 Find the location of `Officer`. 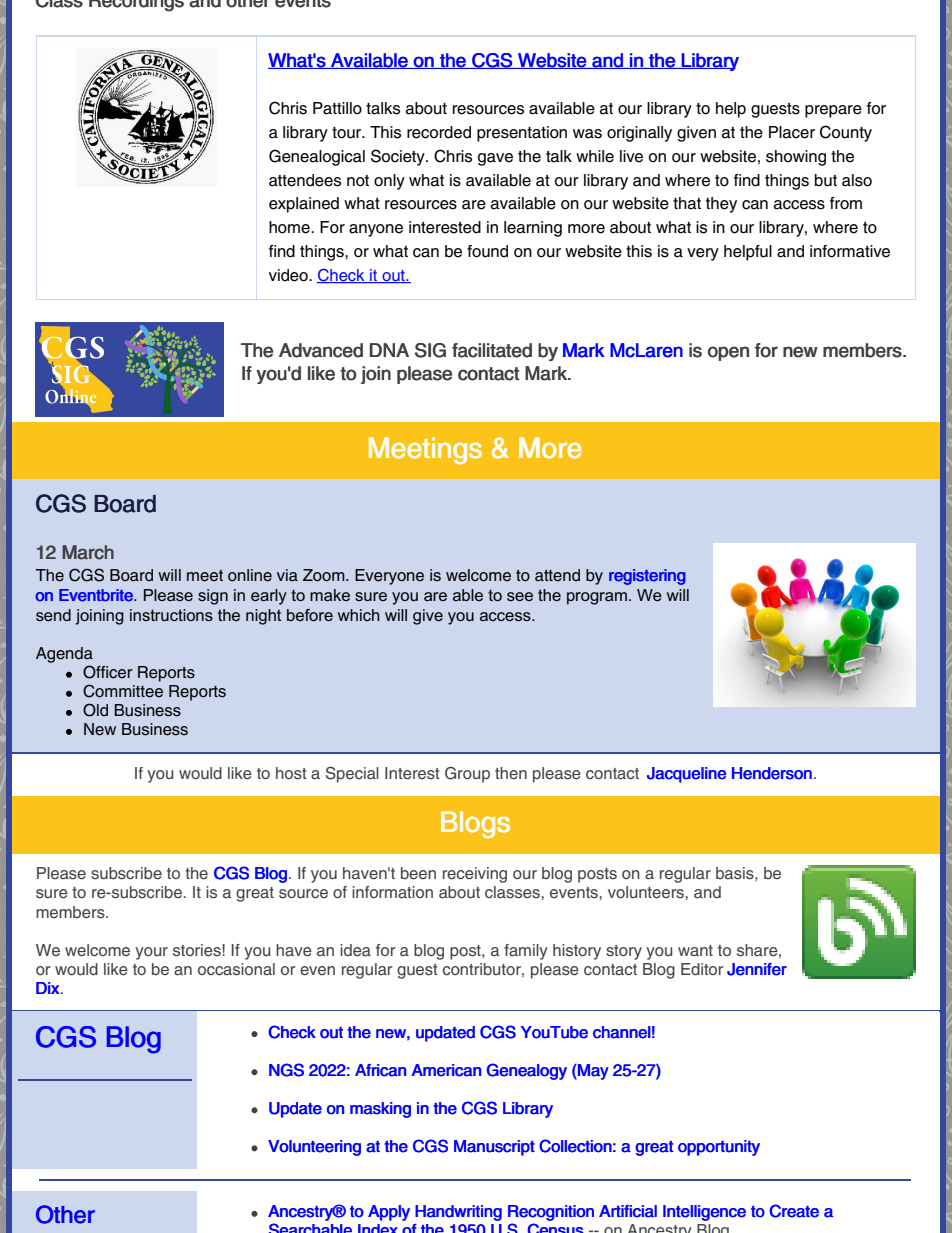

Officer is located at coordinates (108, 672).
